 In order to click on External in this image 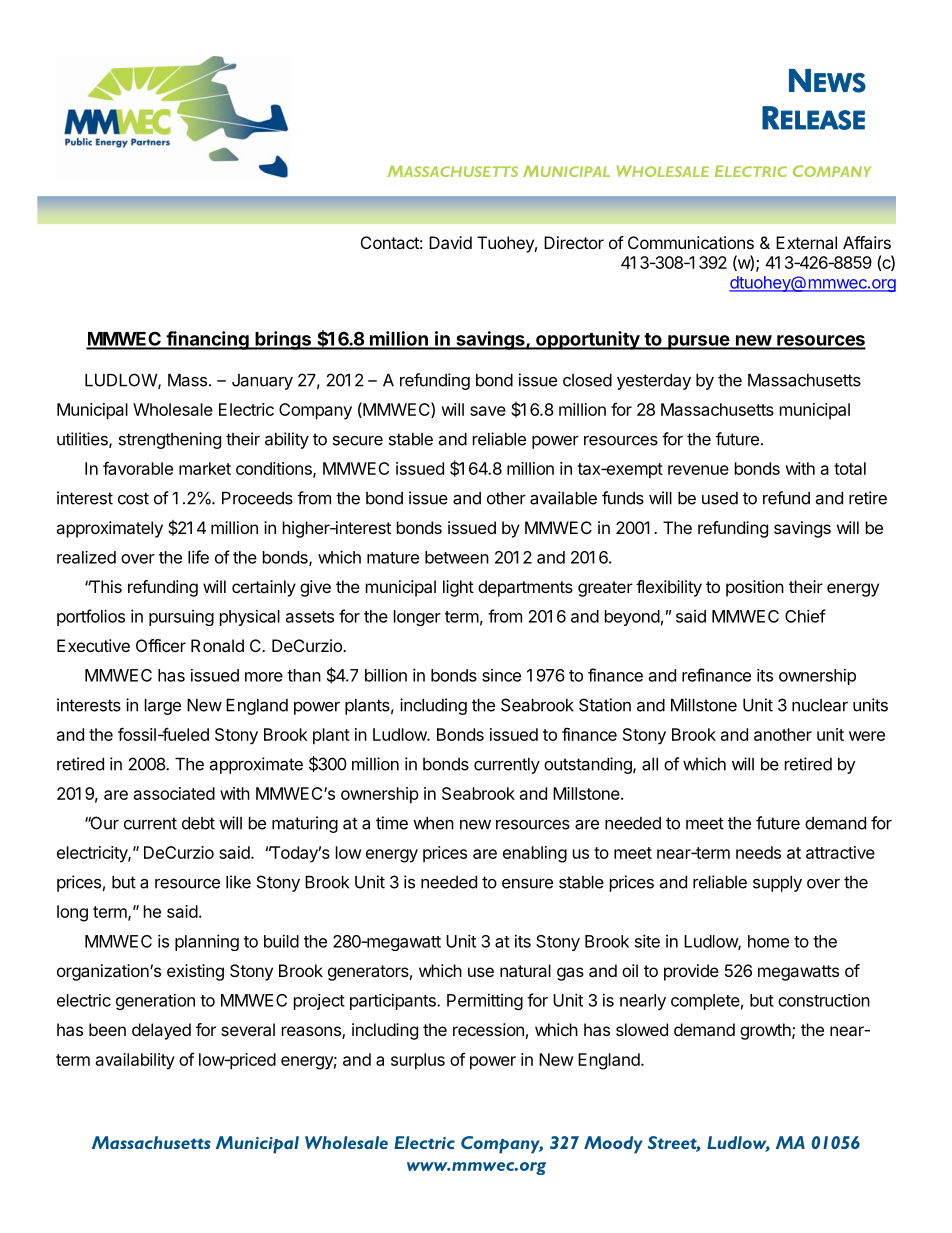, I will do `click(806, 242)`.
